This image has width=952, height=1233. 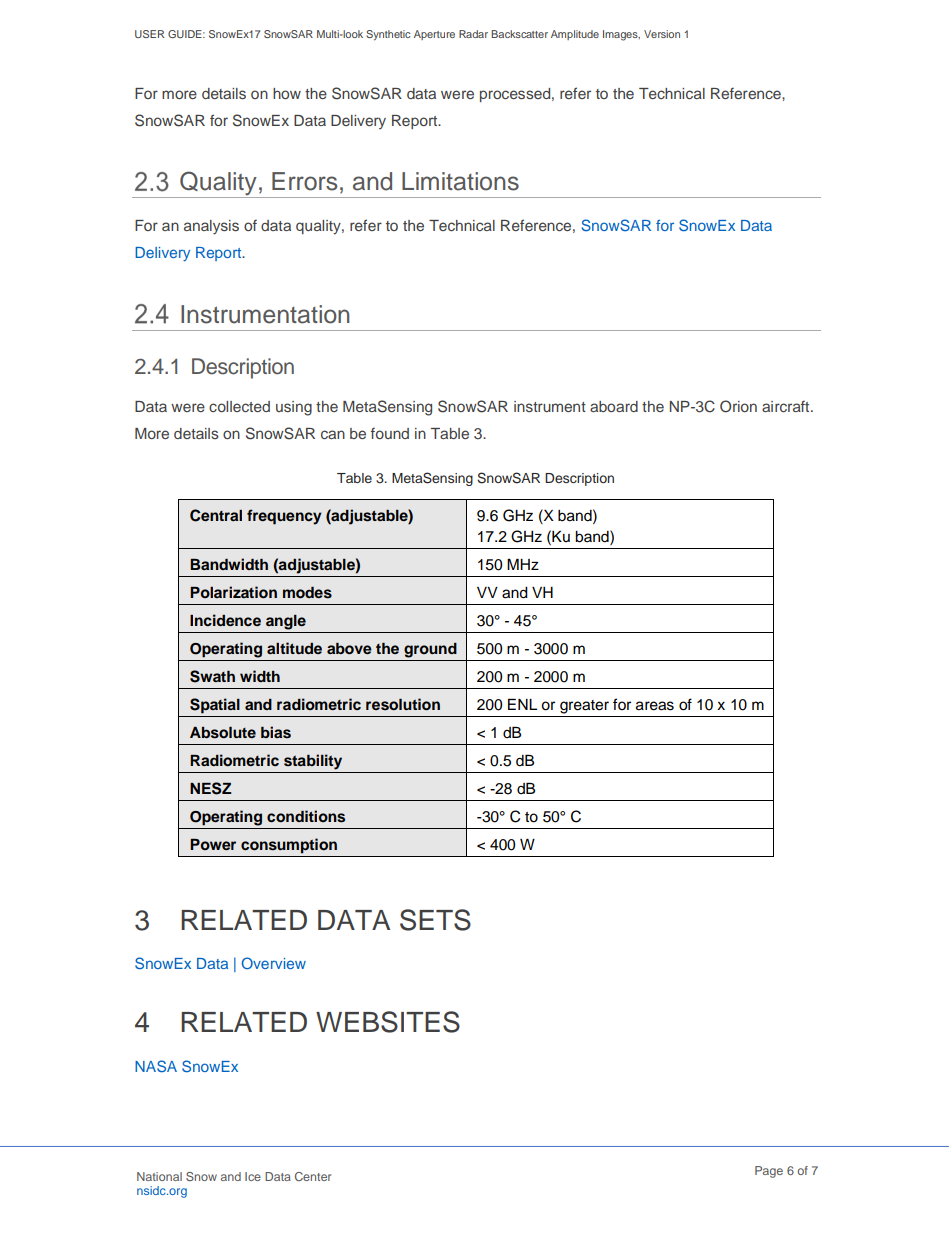 What do you see at coordinates (430, 650) in the image?
I see `ground` at bounding box center [430, 650].
